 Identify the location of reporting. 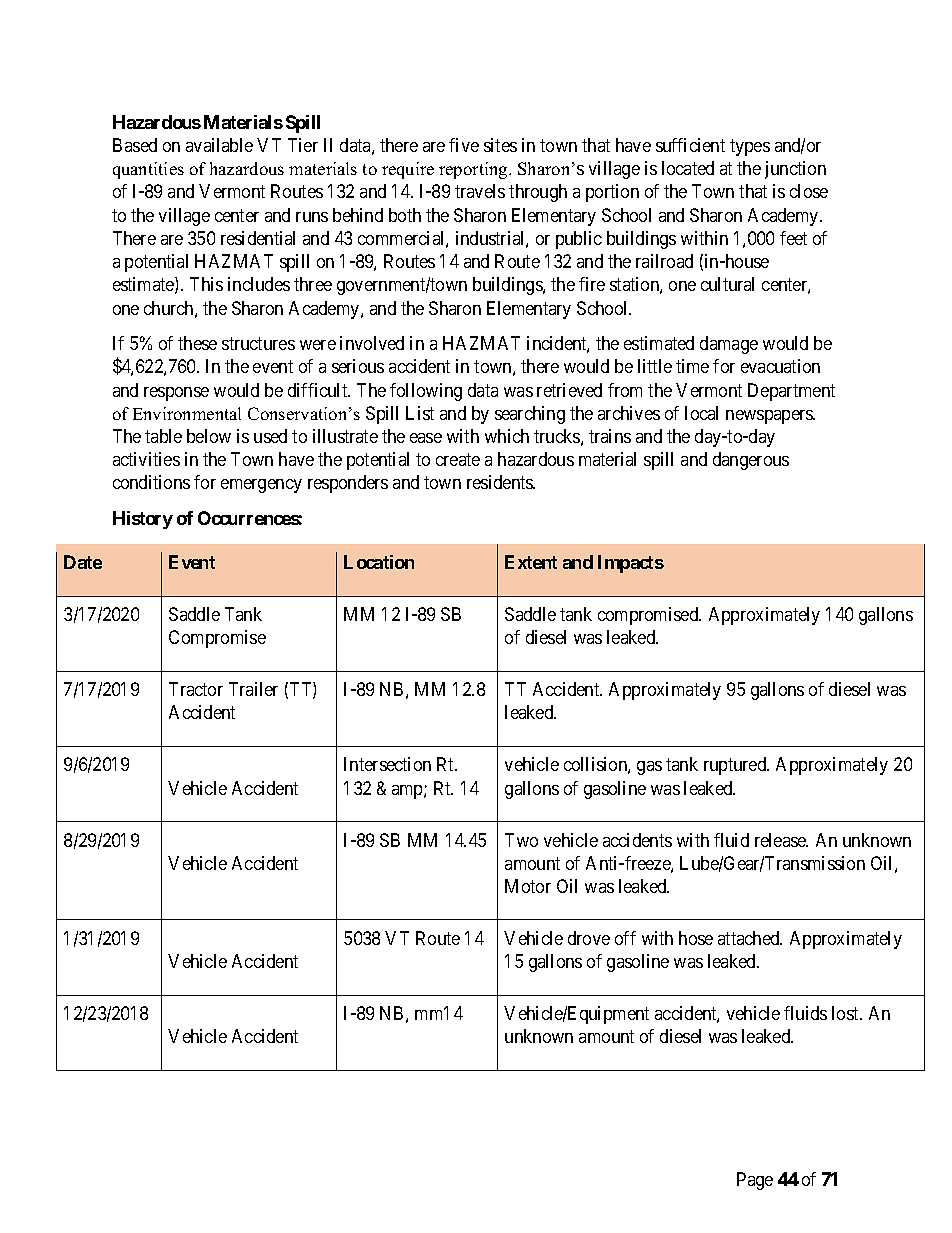
(474, 170).
